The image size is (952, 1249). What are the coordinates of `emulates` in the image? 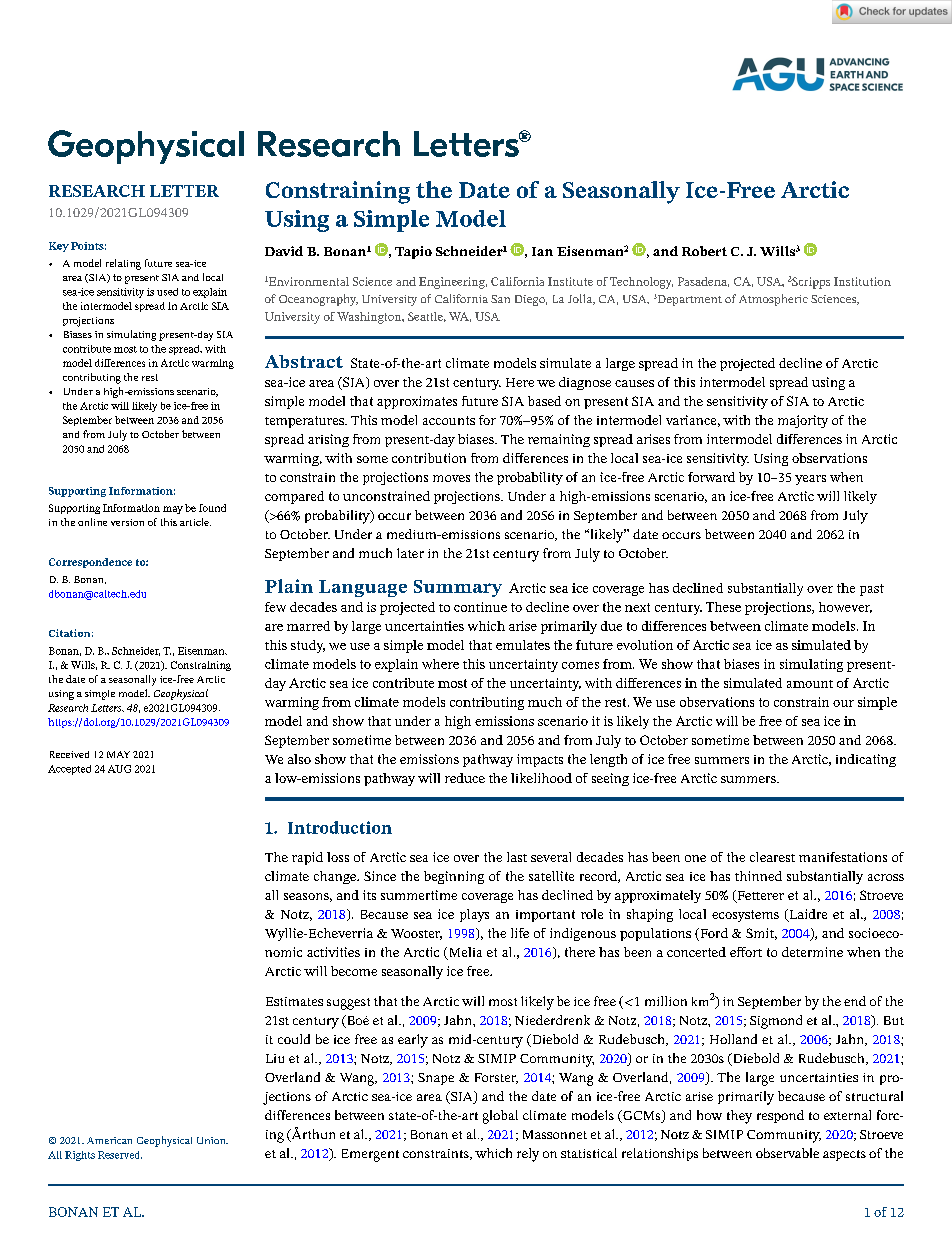 It's located at (523, 645).
